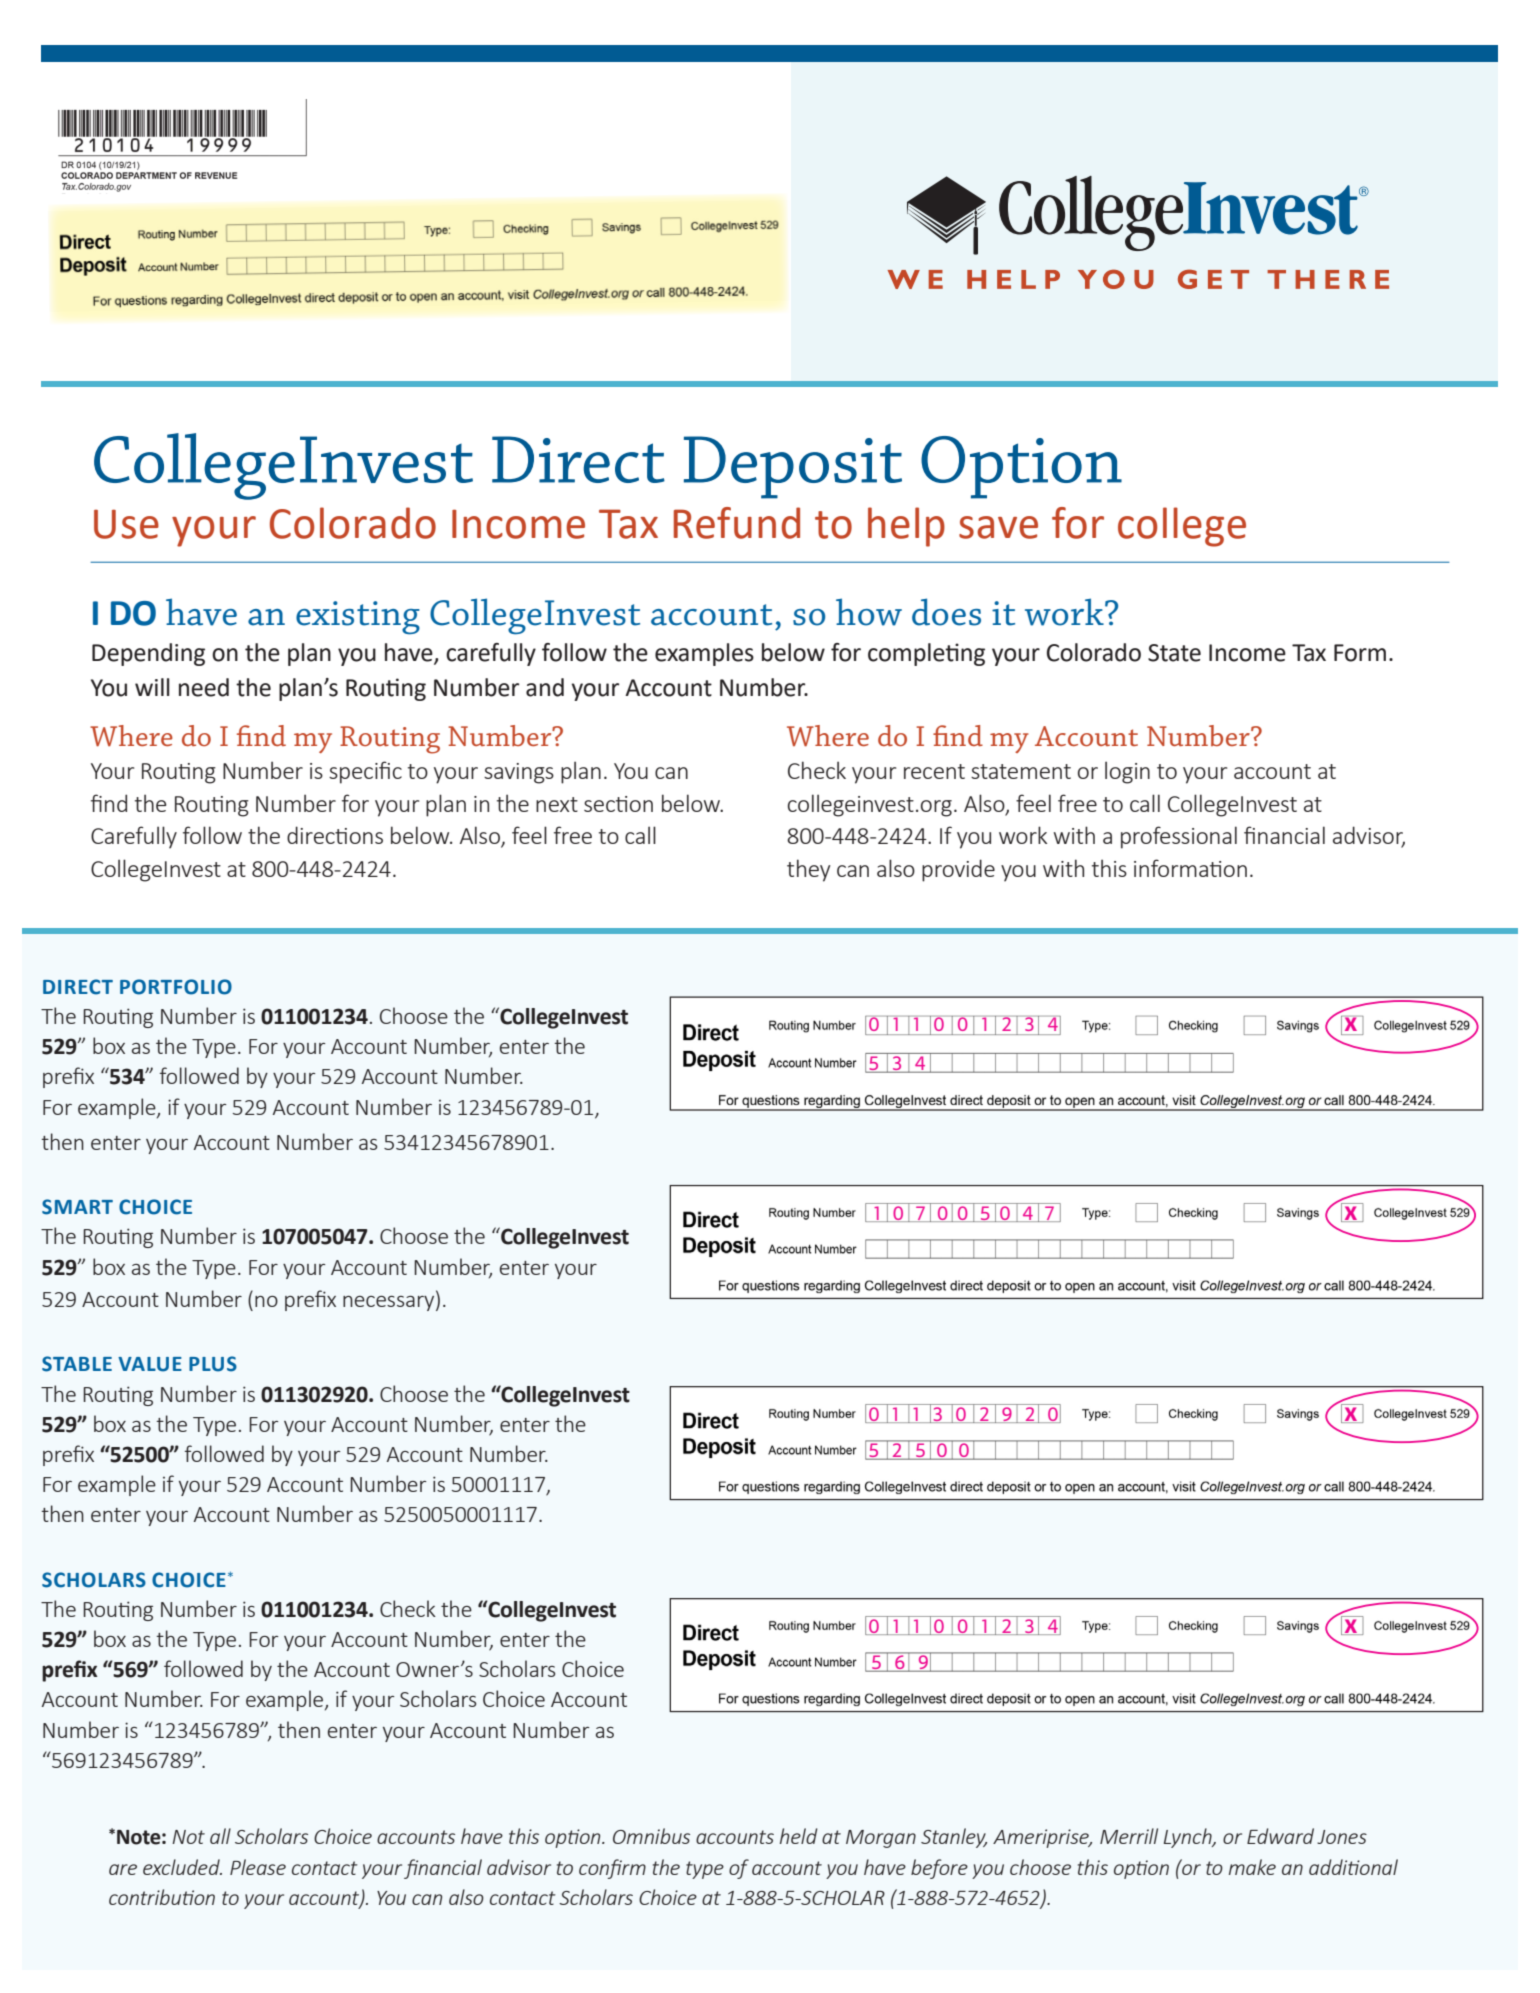 The image size is (1540, 1993). What do you see at coordinates (737, 523) in the document?
I see `Refund` at bounding box center [737, 523].
